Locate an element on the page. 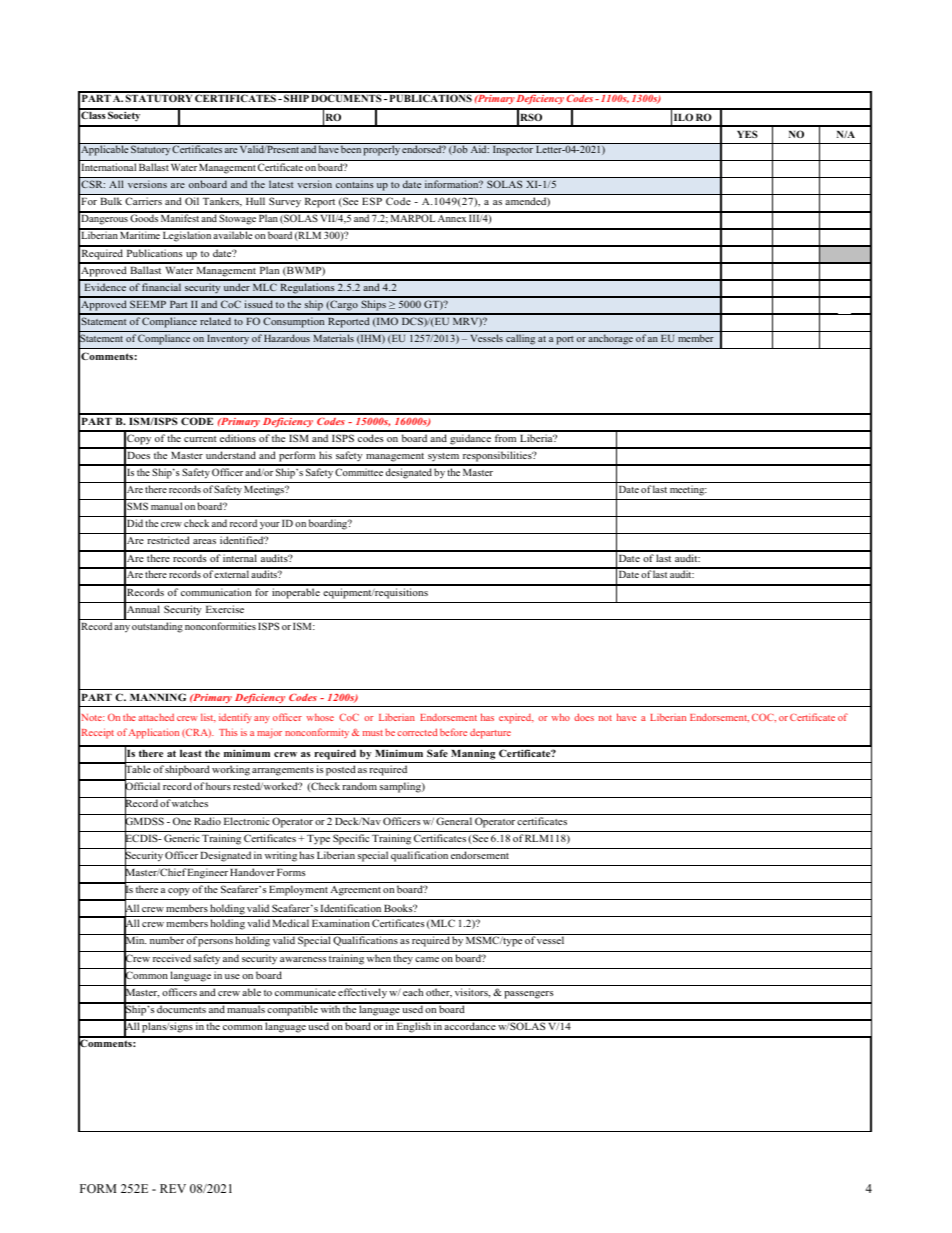 This document has width=952, height=1233. REV is located at coordinates (173, 1188).
